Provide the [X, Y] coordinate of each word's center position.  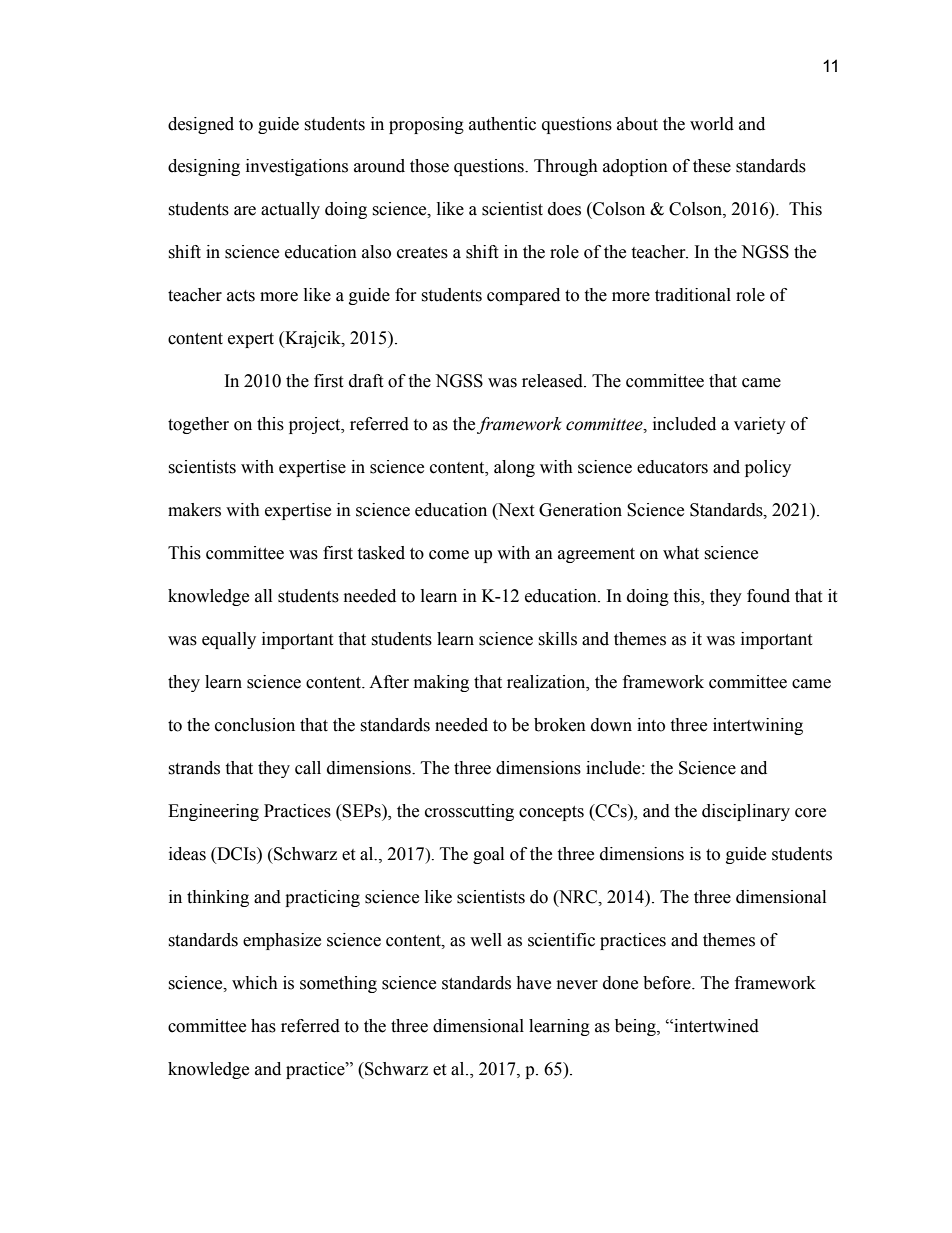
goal [488, 855]
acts [241, 296]
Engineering [213, 812]
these [712, 166]
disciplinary [746, 812]
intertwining [758, 726]
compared [523, 296]
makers [194, 510]
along [514, 468]
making [441, 683]
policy [768, 468]
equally [229, 640]
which [255, 983]
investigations [297, 167]
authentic [502, 124]
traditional [693, 295]
